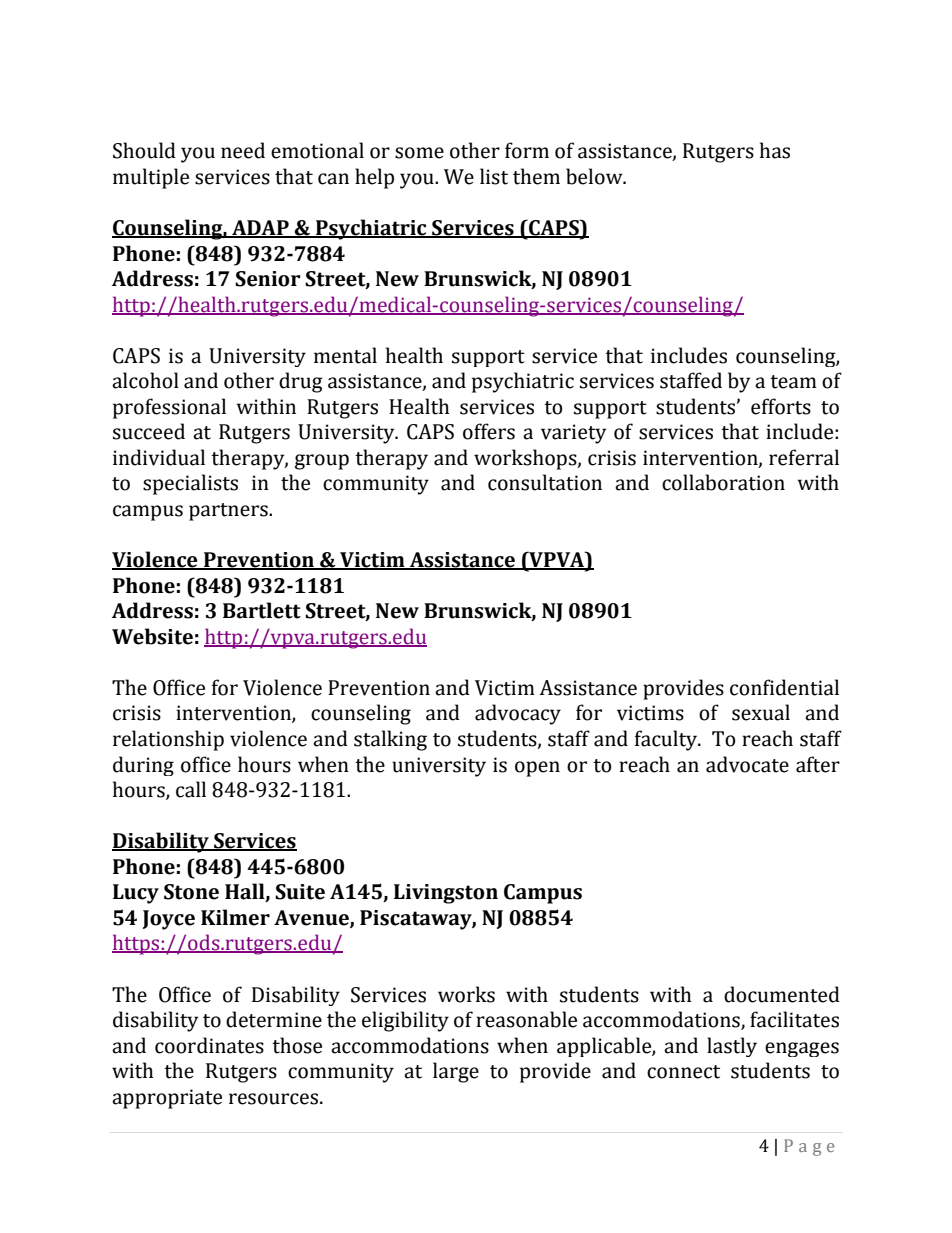 This screenshot has width=952, height=1233. What do you see at coordinates (536, 176) in the screenshot?
I see `them` at bounding box center [536, 176].
